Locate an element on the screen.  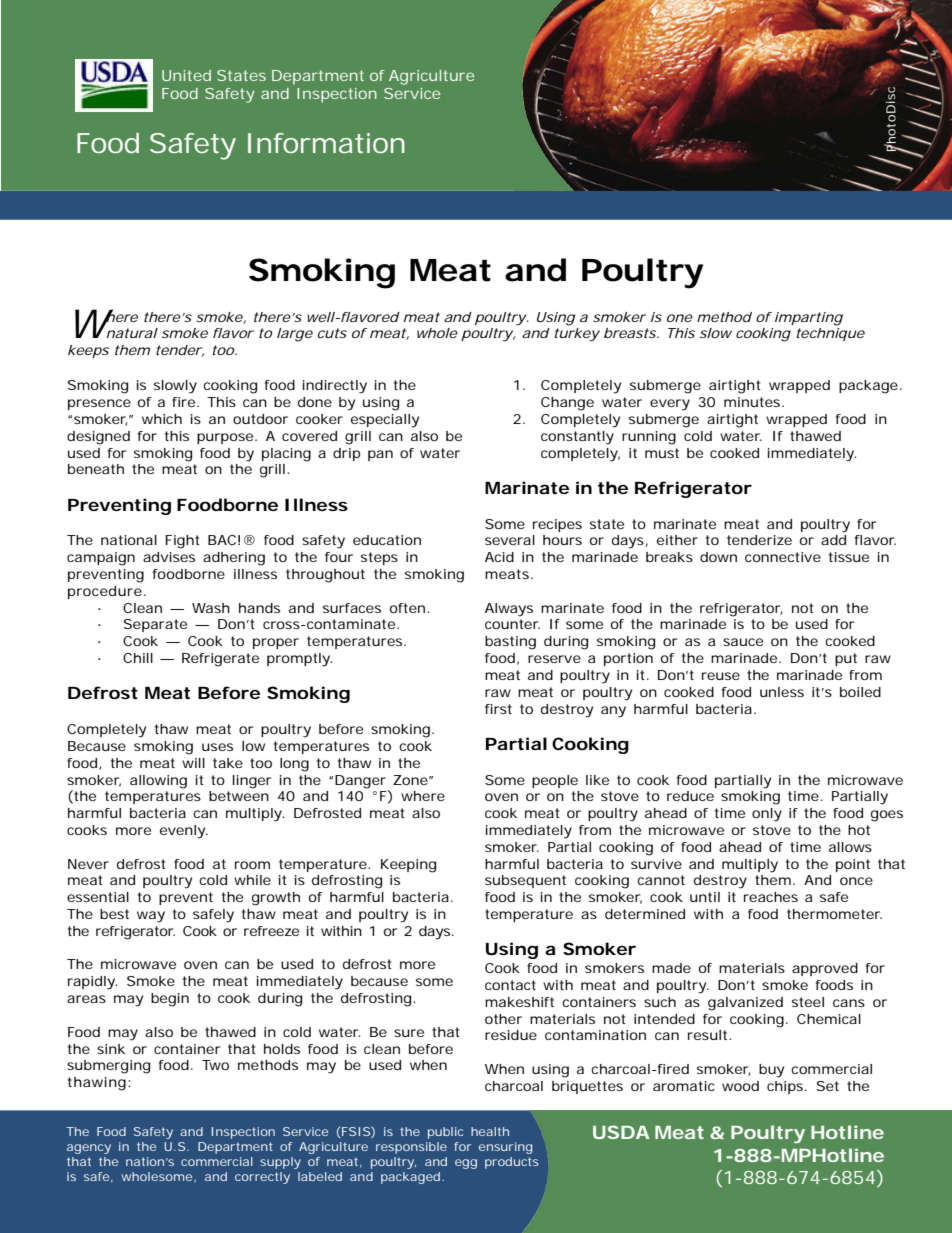
uses is located at coordinates (217, 747).
